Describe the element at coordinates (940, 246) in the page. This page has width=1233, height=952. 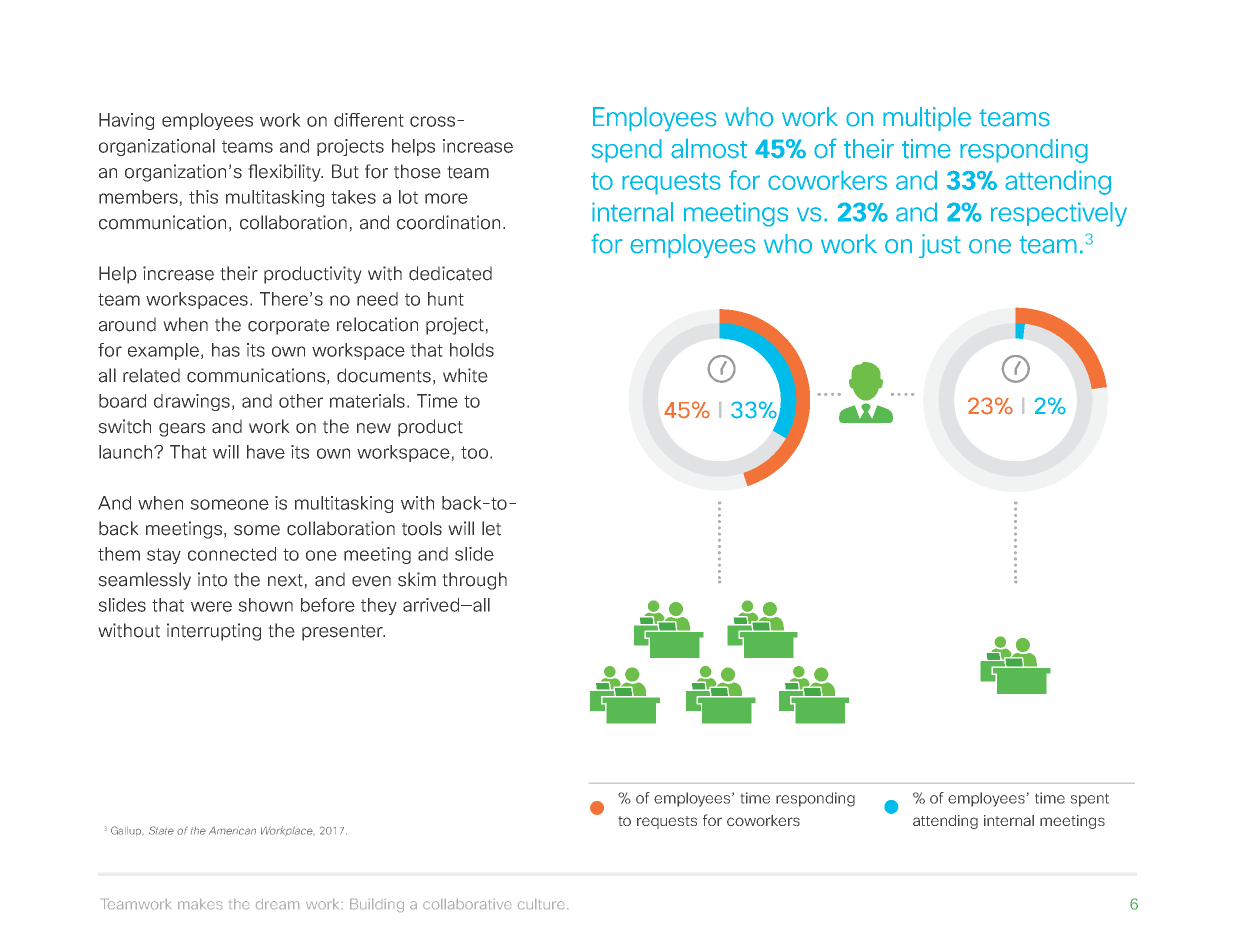
I see `just` at that location.
